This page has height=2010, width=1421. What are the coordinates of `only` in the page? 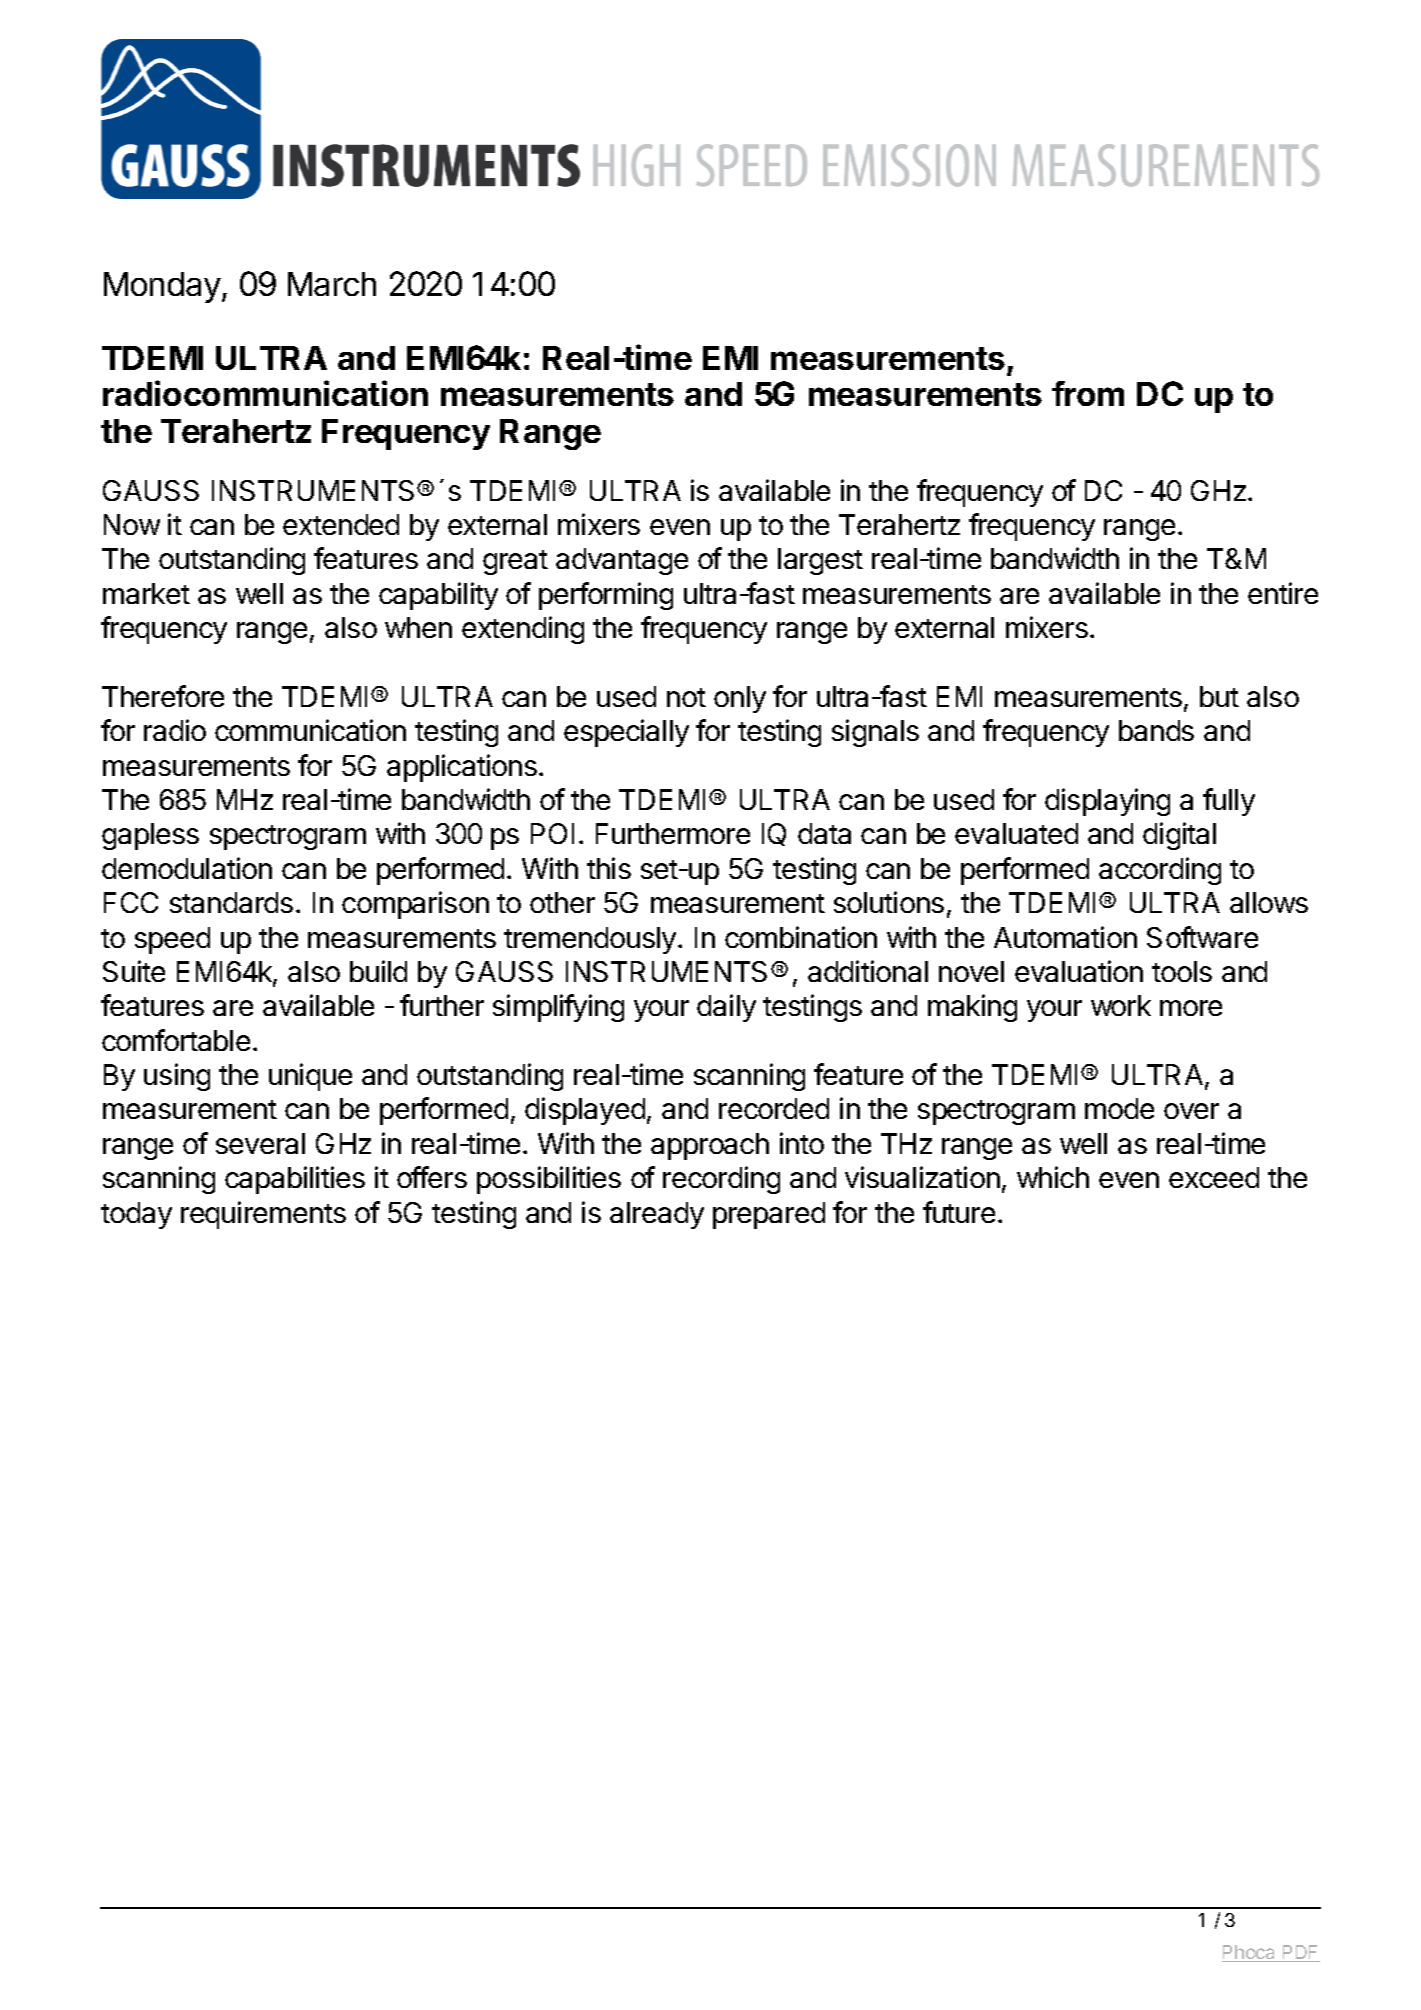 It's located at (740, 699).
